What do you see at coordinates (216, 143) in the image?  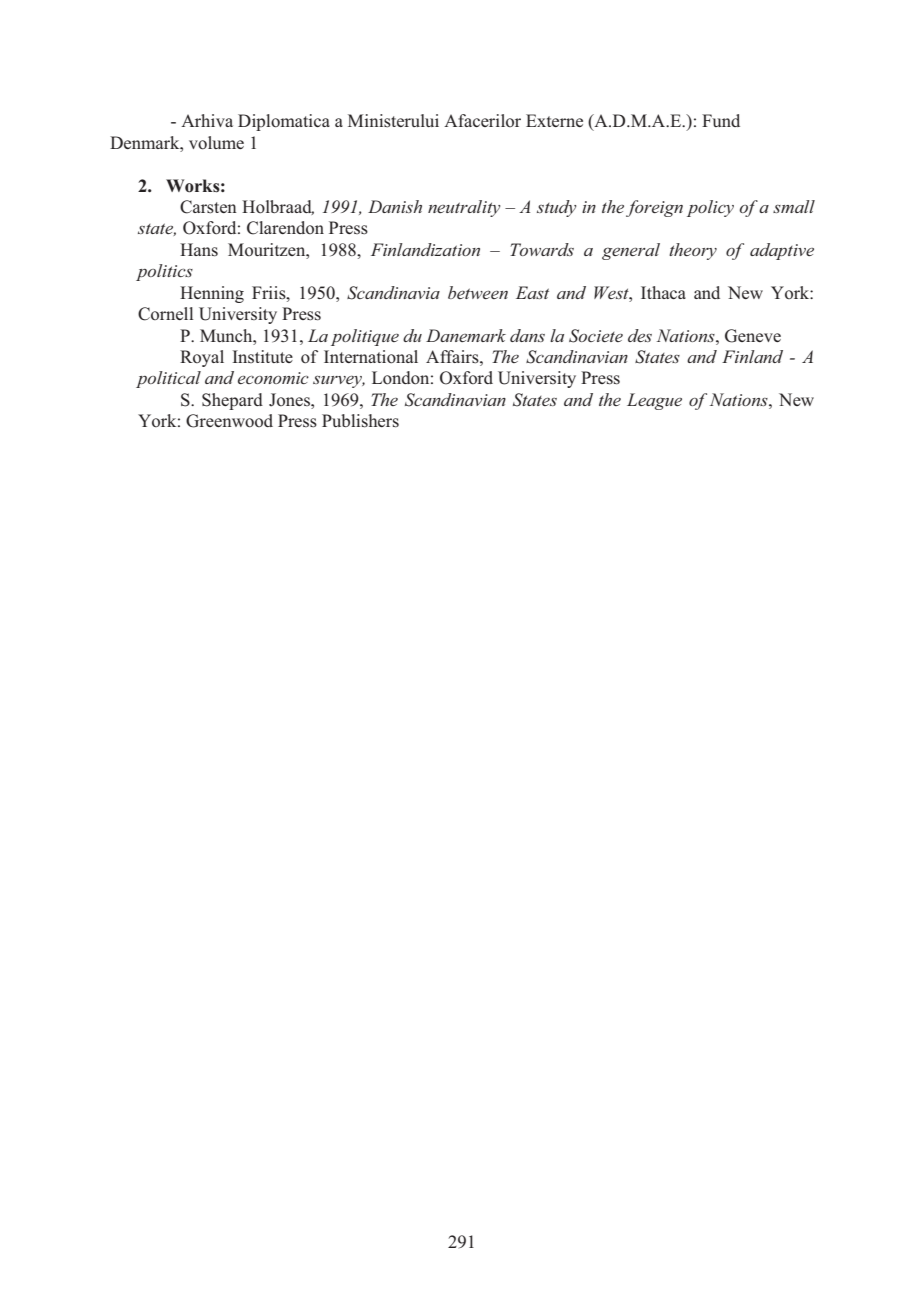 I see `volume` at bounding box center [216, 143].
